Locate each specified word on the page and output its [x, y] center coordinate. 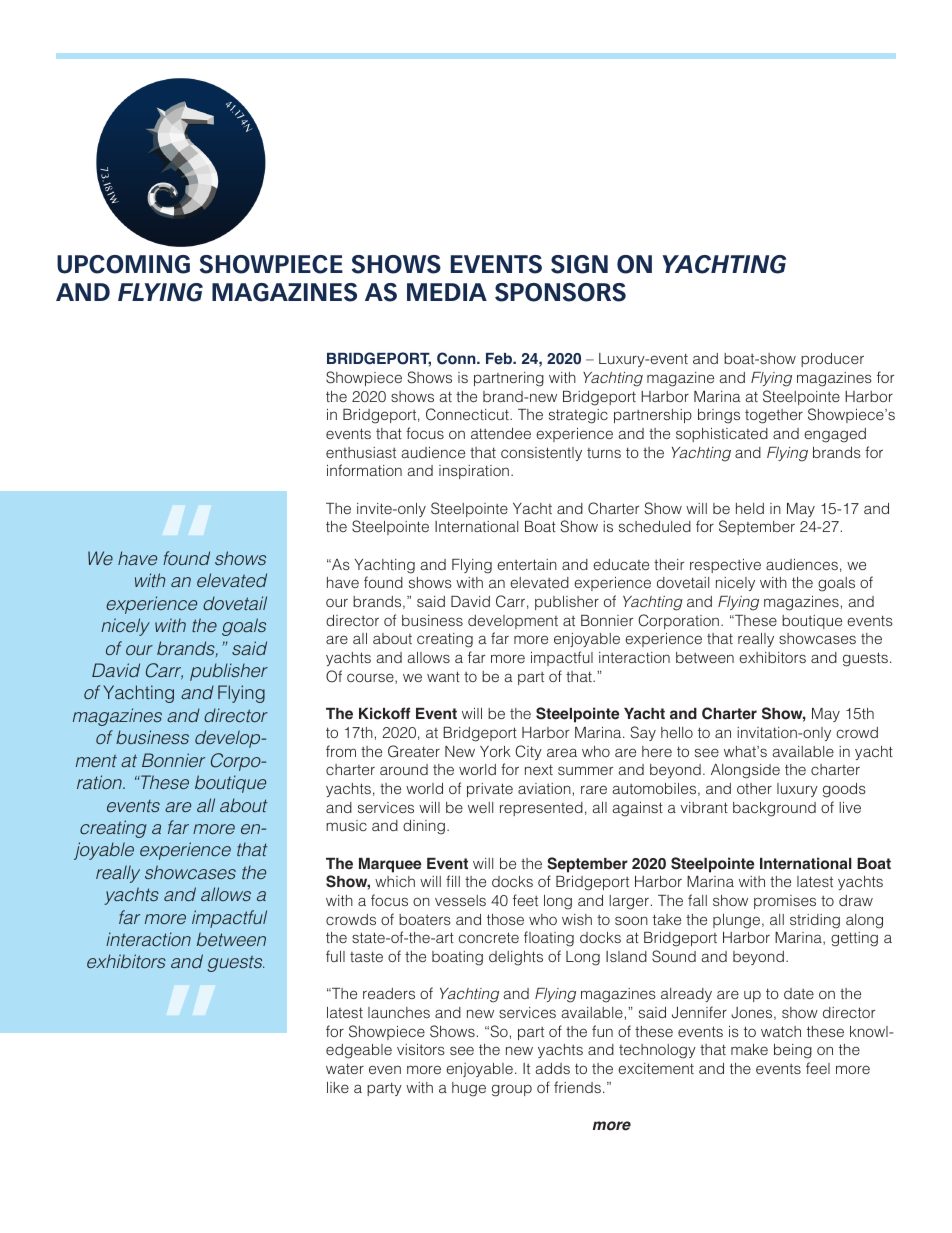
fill [453, 881]
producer [832, 360]
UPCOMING [123, 264]
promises [785, 902]
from [341, 751]
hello [677, 732]
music [346, 825]
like [338, 1087]
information [364, 470]
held [750, 508]
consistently [541, 454]
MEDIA [447, 292]
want [443, 676]
